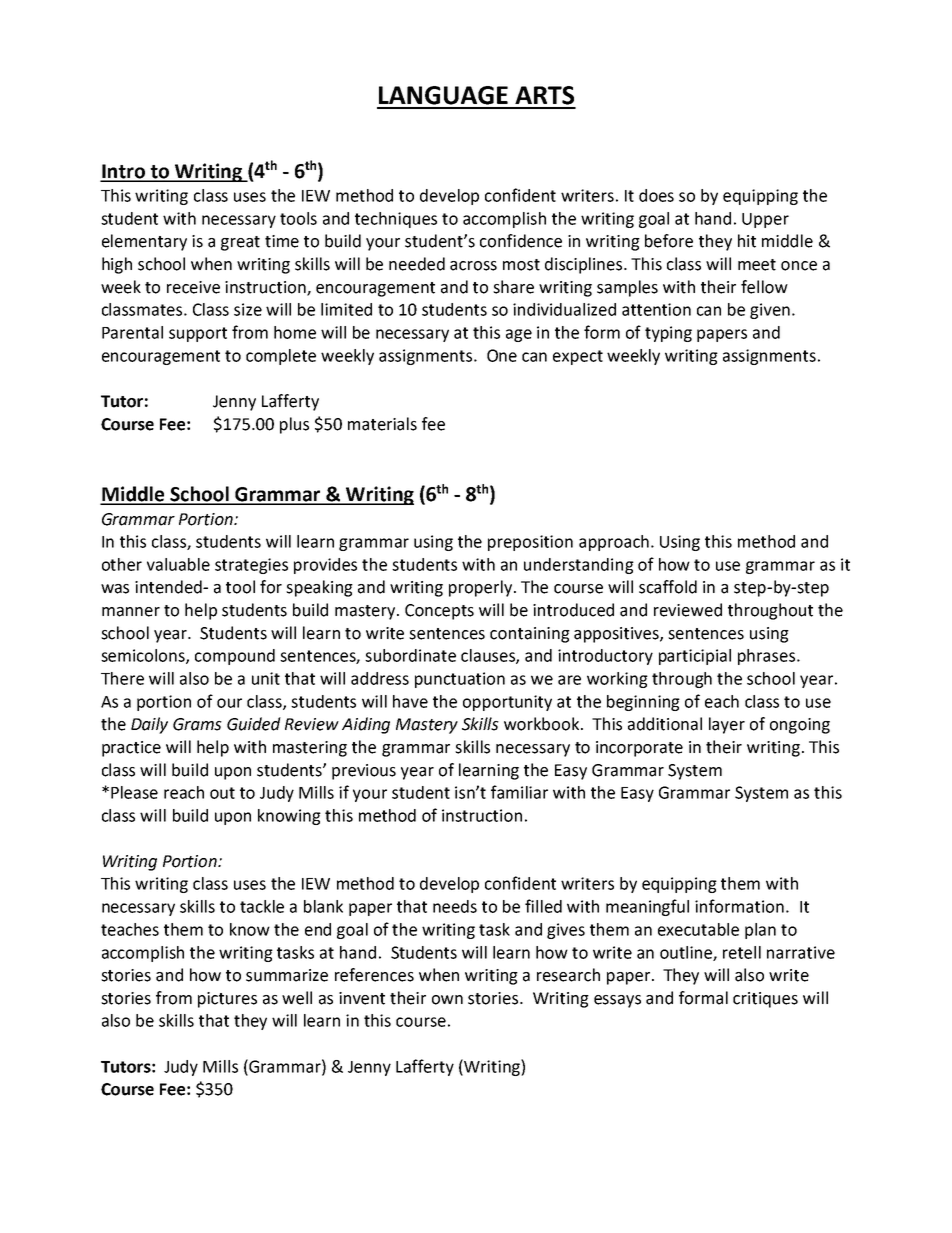 The width and height of the document is (952, 1233). I want to click on participial, so click(695, 657).
